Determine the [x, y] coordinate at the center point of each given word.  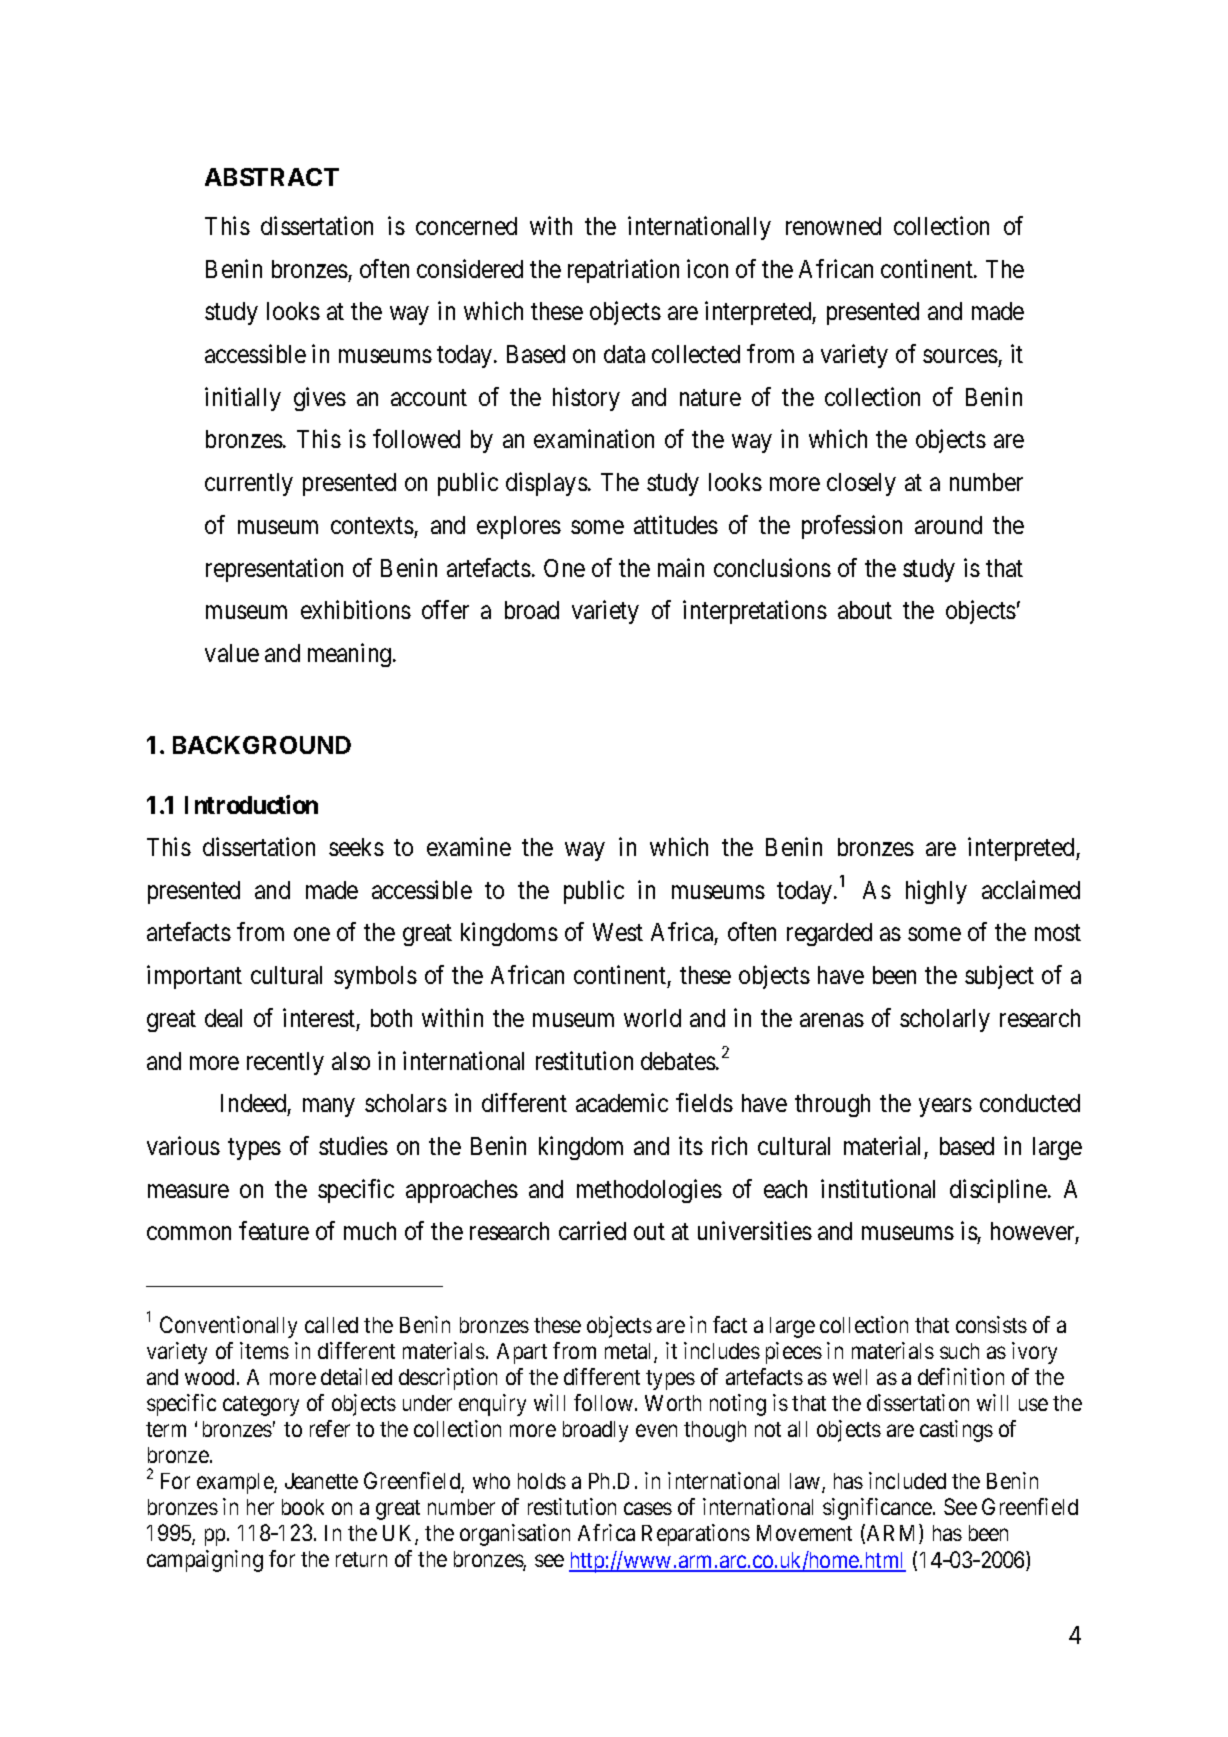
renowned [833, 226]
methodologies [649, 1191]
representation [274, 570]
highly [936, 892]
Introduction [251, 804]
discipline [998, 1191]
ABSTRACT [272, 177]
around [948, 525]
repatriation [623, 271]
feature [274, 1230]
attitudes [676, 524]
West [618, 932]
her [260, 1507]
